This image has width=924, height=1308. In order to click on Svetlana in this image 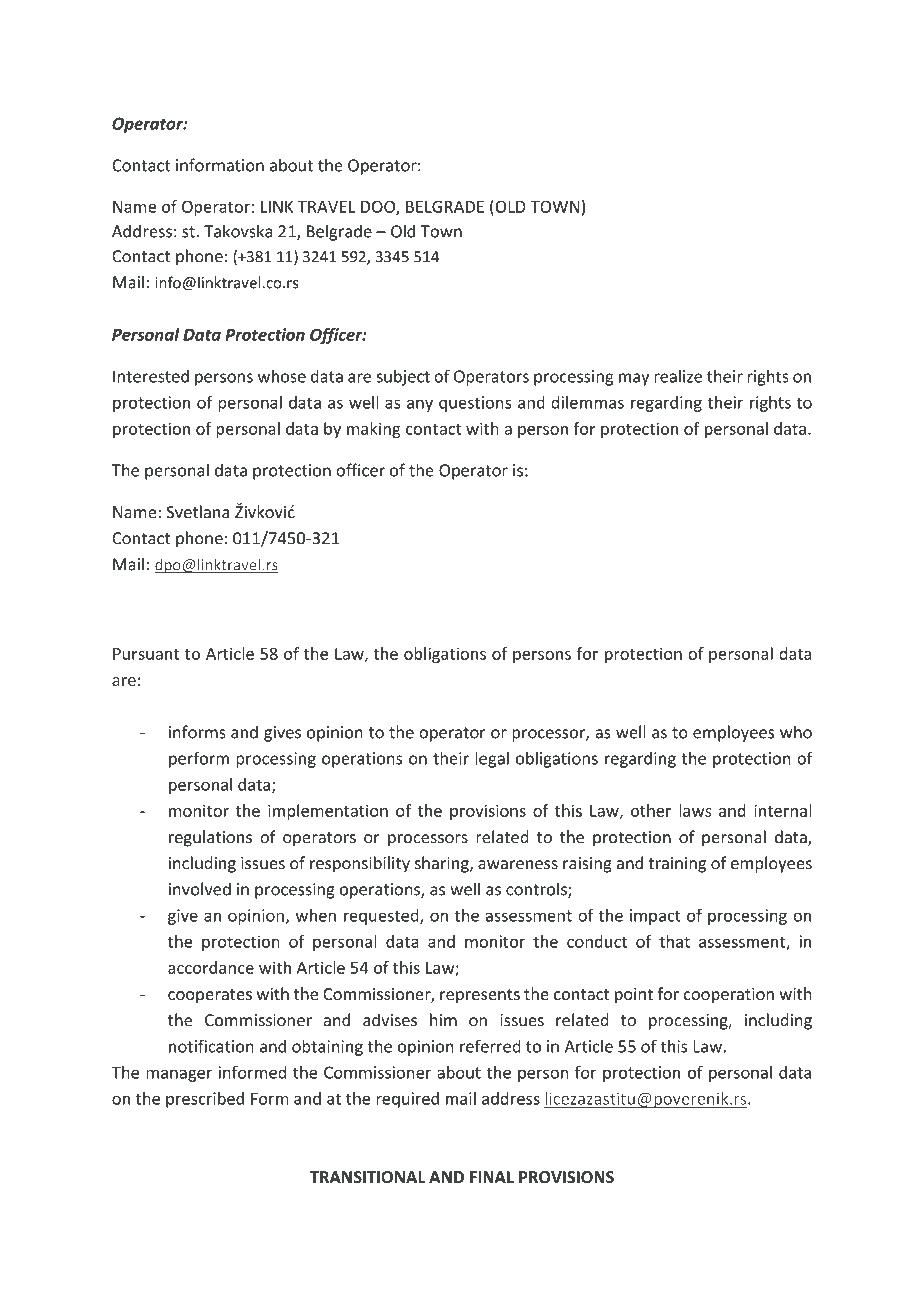, I will do `click(197, 512)`.
